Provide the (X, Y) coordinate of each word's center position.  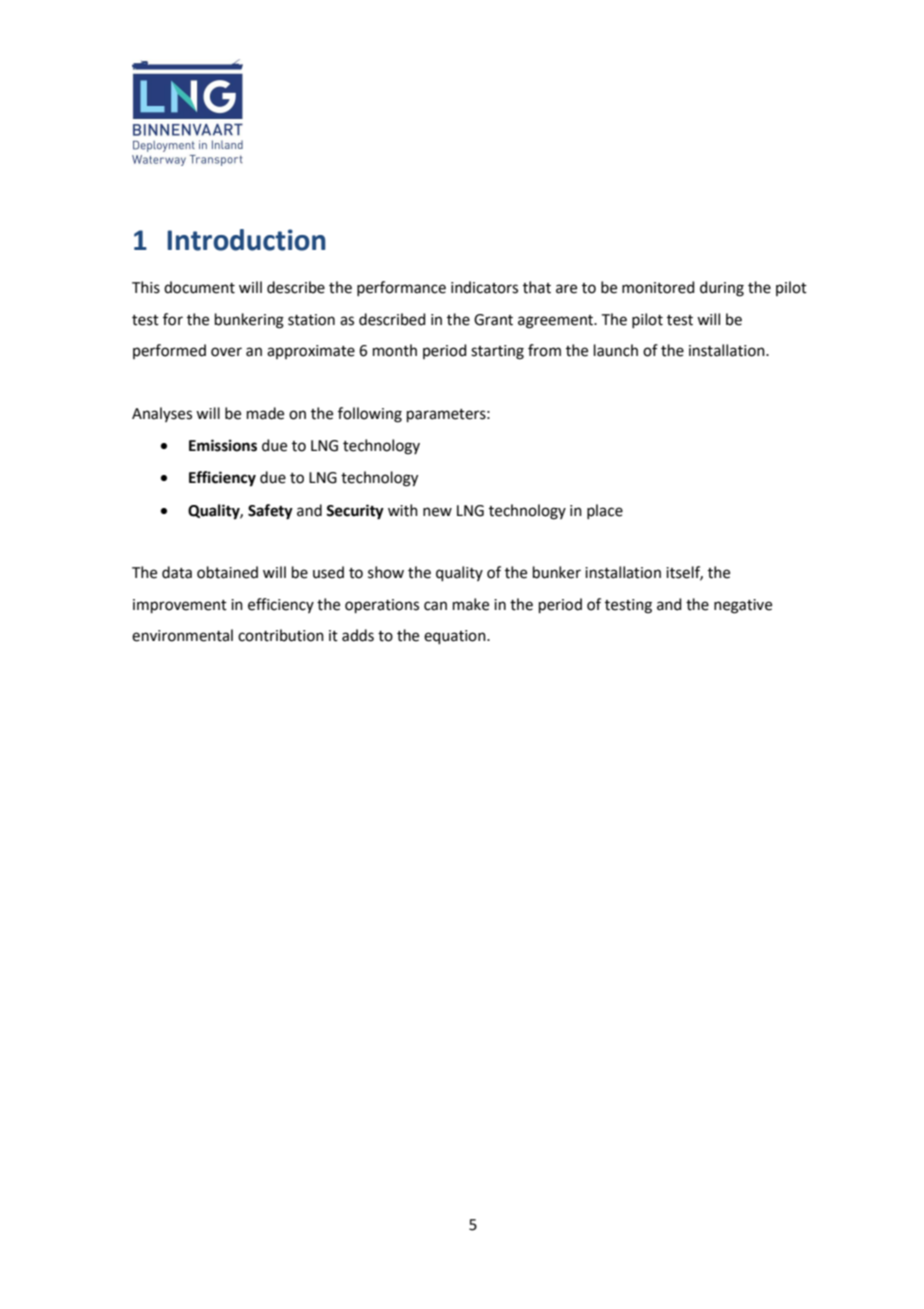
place (605, 511)
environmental (182, 635)
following (370, 415)
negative (743, 606)
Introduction (246, 240)
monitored (658, 287)
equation (456, 637)
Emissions (223, 445)
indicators (484, 287)
